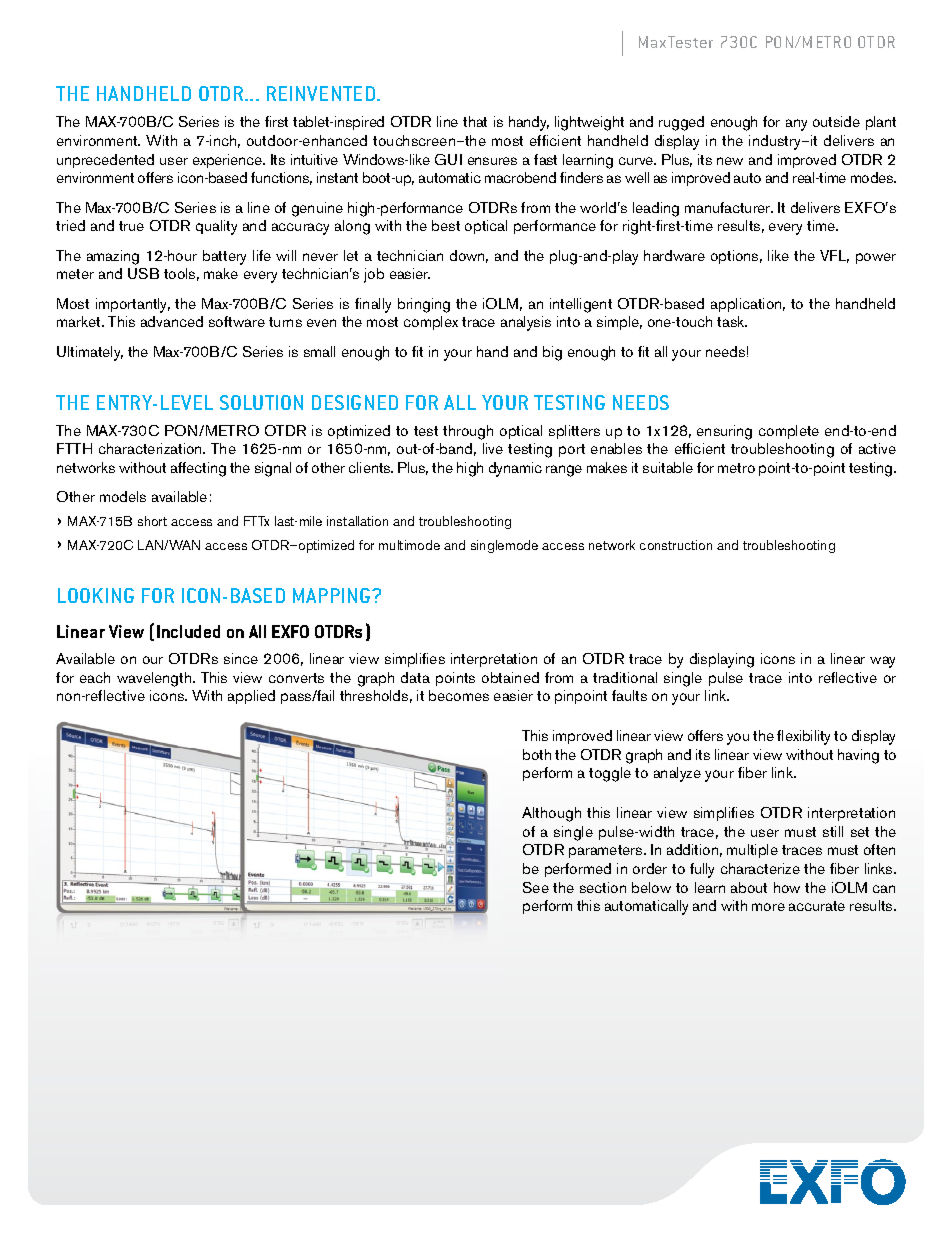 The width and height of the image is (952, 1233). I want to click on any, so click(796, 125).
